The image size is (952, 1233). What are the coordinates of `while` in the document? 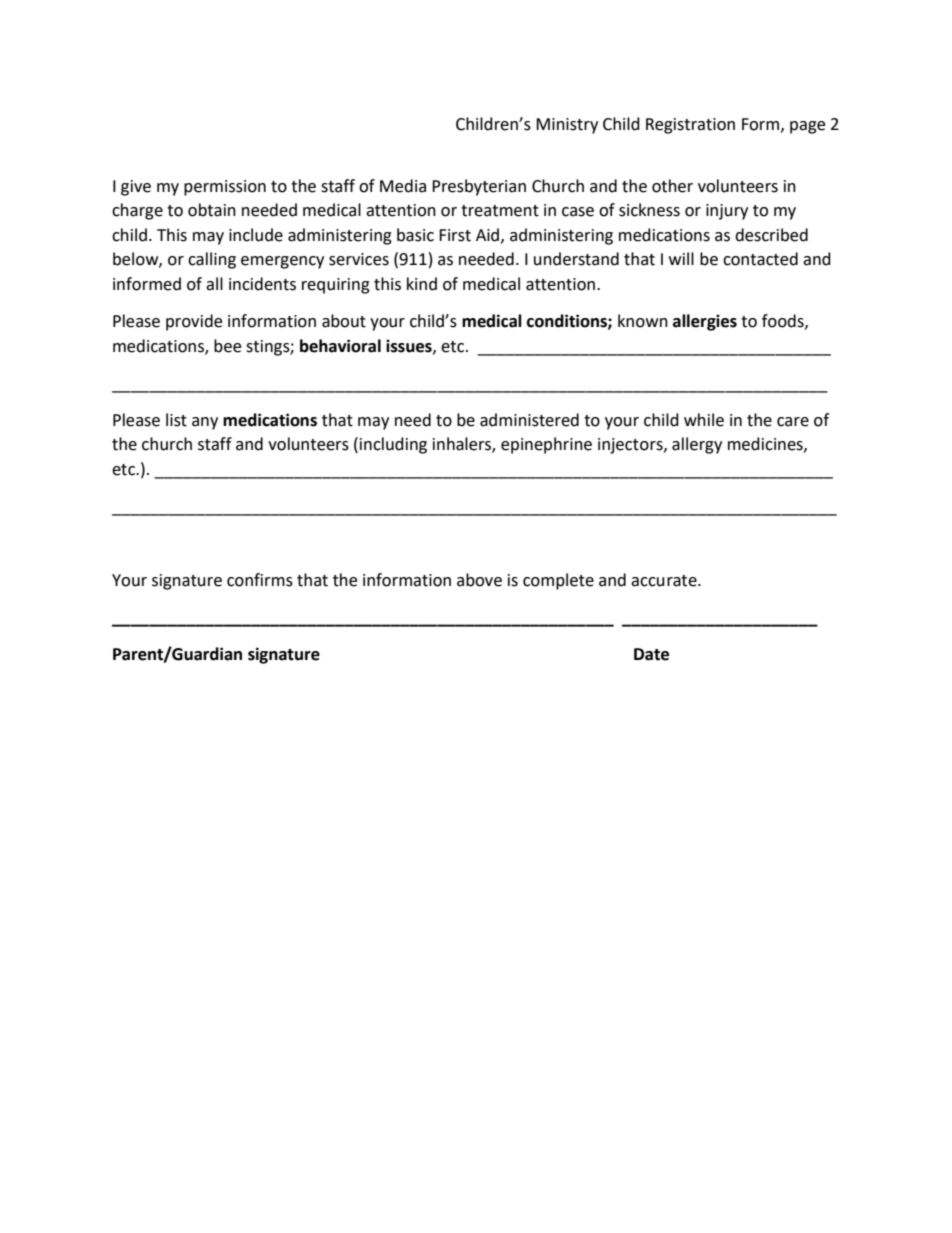 It's located at (704, 420).
